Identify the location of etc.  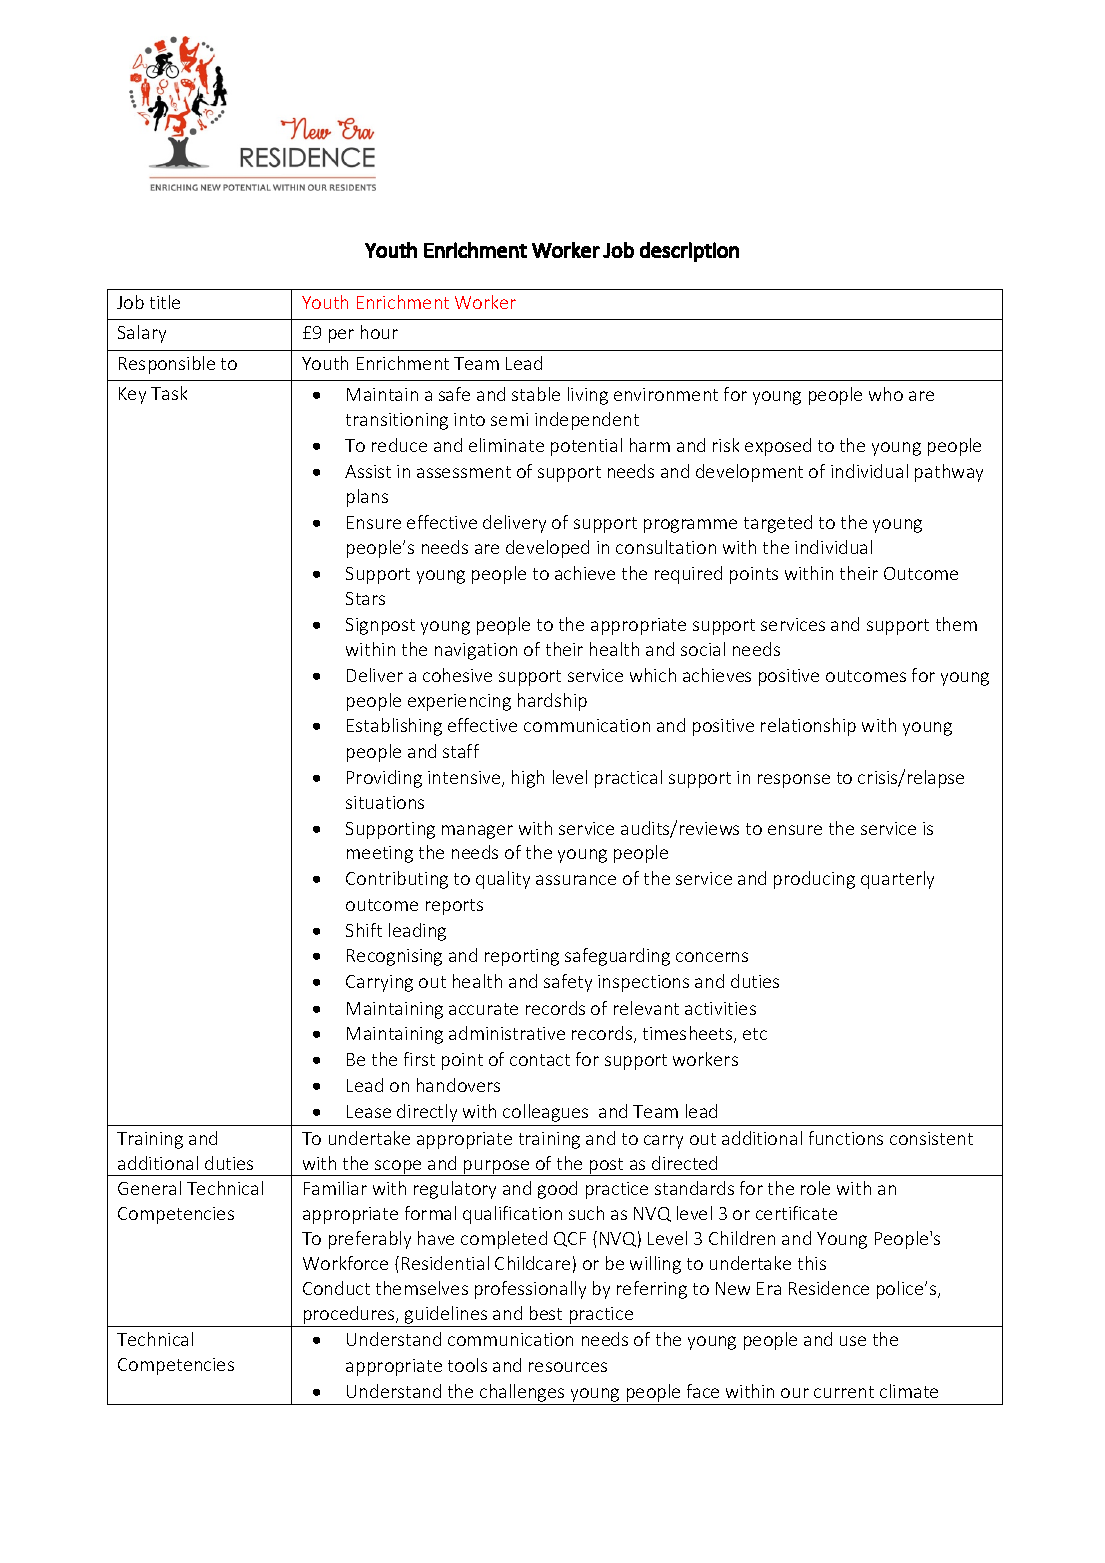
(755, 1034).
